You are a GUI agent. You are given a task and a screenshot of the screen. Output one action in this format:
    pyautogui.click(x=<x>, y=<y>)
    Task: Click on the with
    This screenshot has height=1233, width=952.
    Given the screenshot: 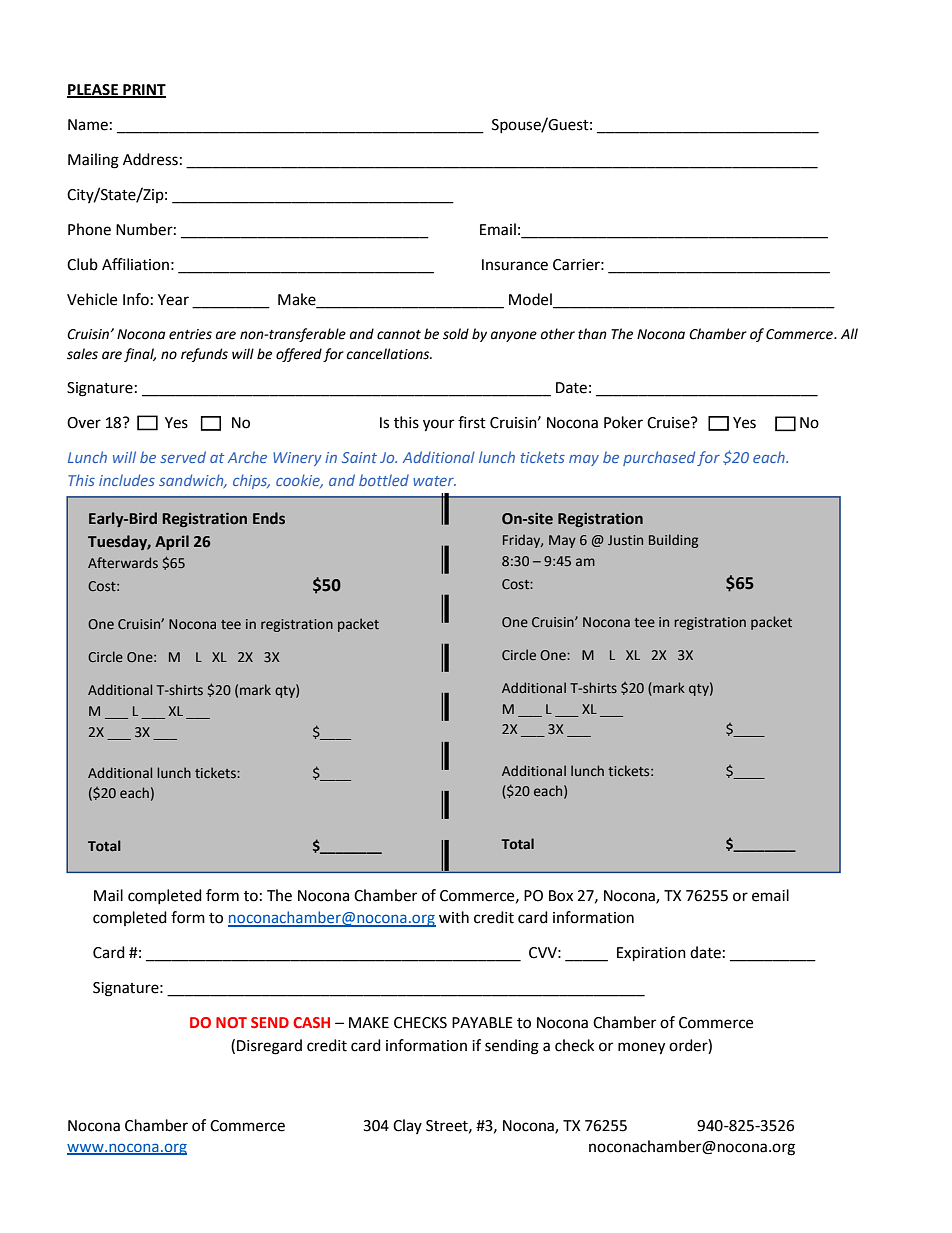 What is the action you would take?
    pyautogui.click(x=454, y=917)
